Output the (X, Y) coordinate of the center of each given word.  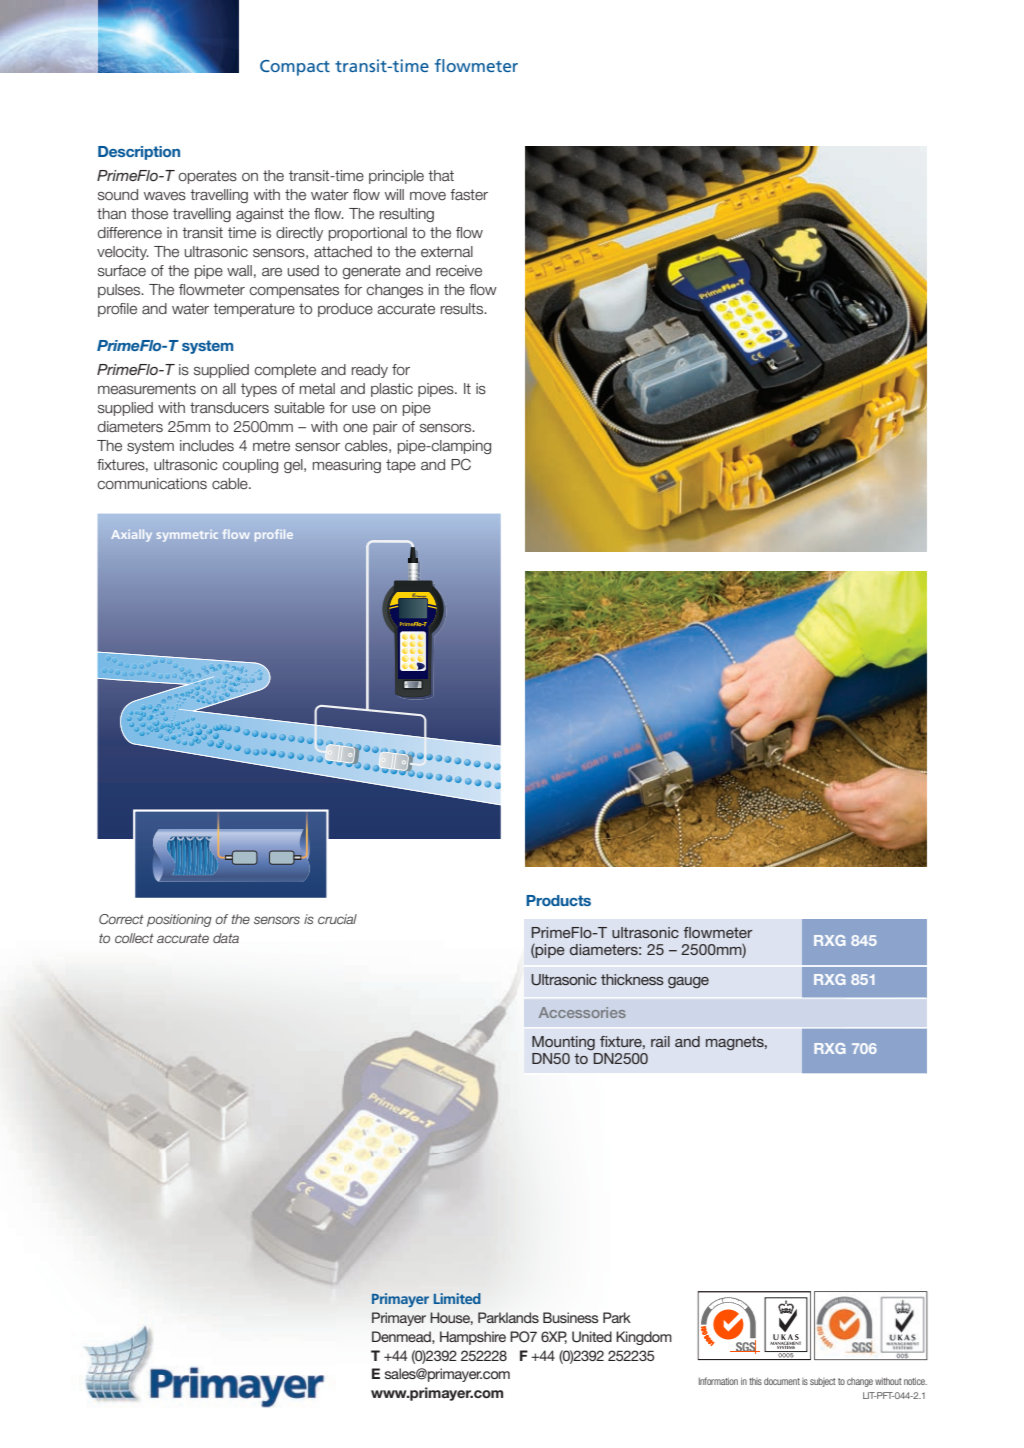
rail (660, 1041)
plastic (392, 390)
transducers (229, 408)
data (226, 938)
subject (823, 1382)
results (463, 309)
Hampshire (473, 1338)
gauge (688, 983)
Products (558, 900)
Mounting (563, 1043)
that (441, 175)
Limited (457, 1298)
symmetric (187, 536)
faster (469, 195)
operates (207, 177)
